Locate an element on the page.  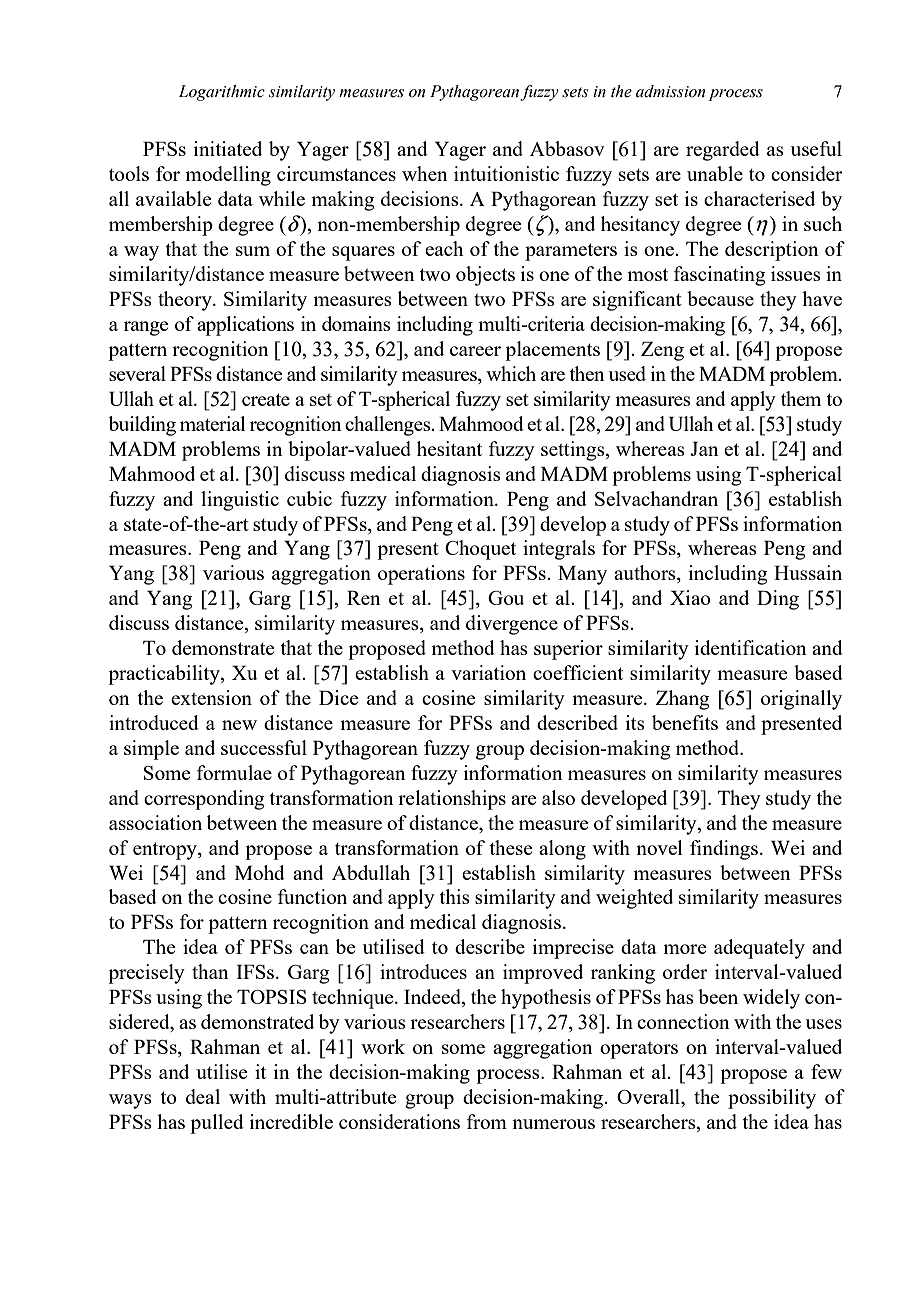
Jan is located at coordinates (704, 448).
